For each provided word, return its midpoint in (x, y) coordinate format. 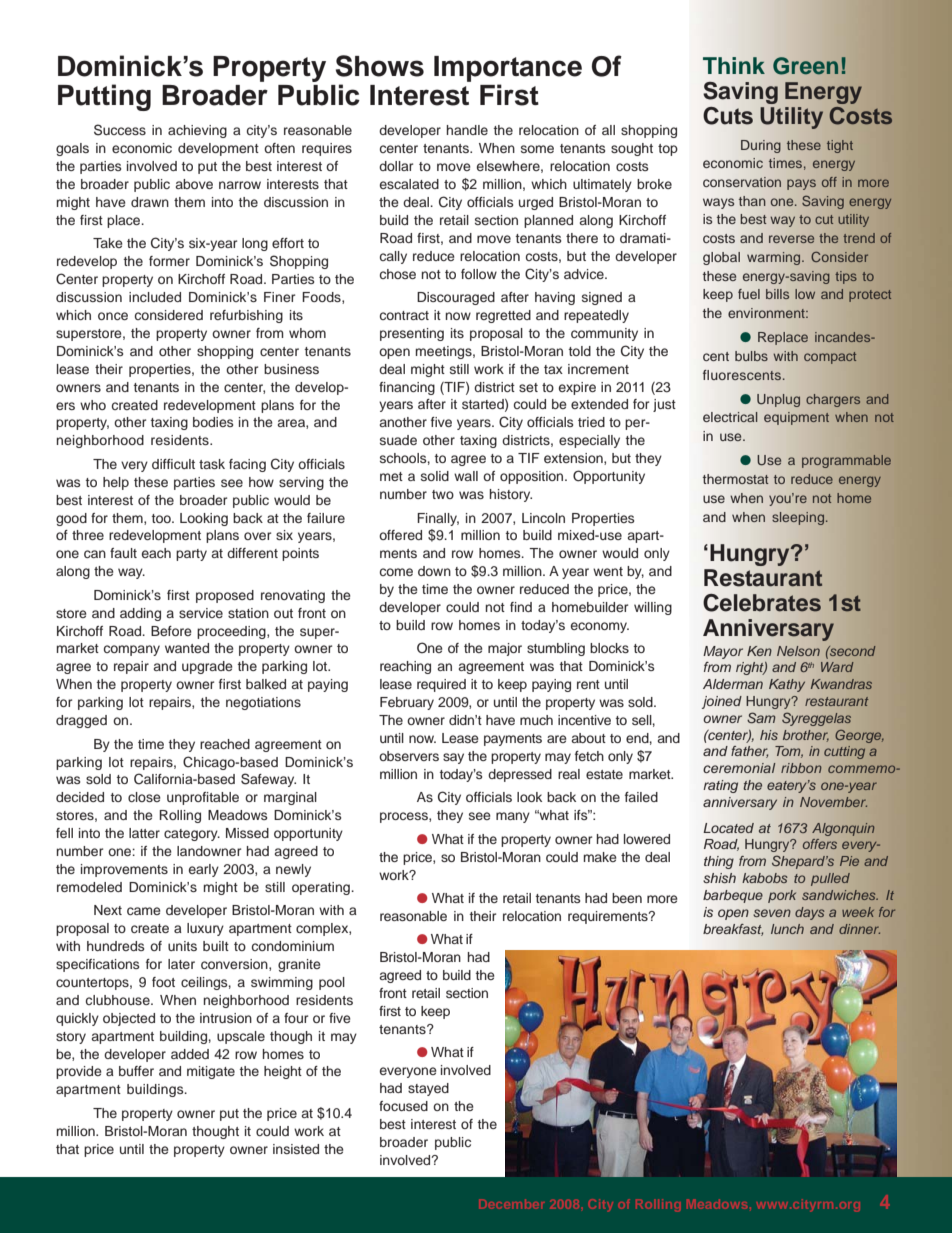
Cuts (728, 116)
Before (171, 631)
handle (467, 130)
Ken (759, 651)
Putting (104, 97)
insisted (296, 1149)
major (505, 649)
